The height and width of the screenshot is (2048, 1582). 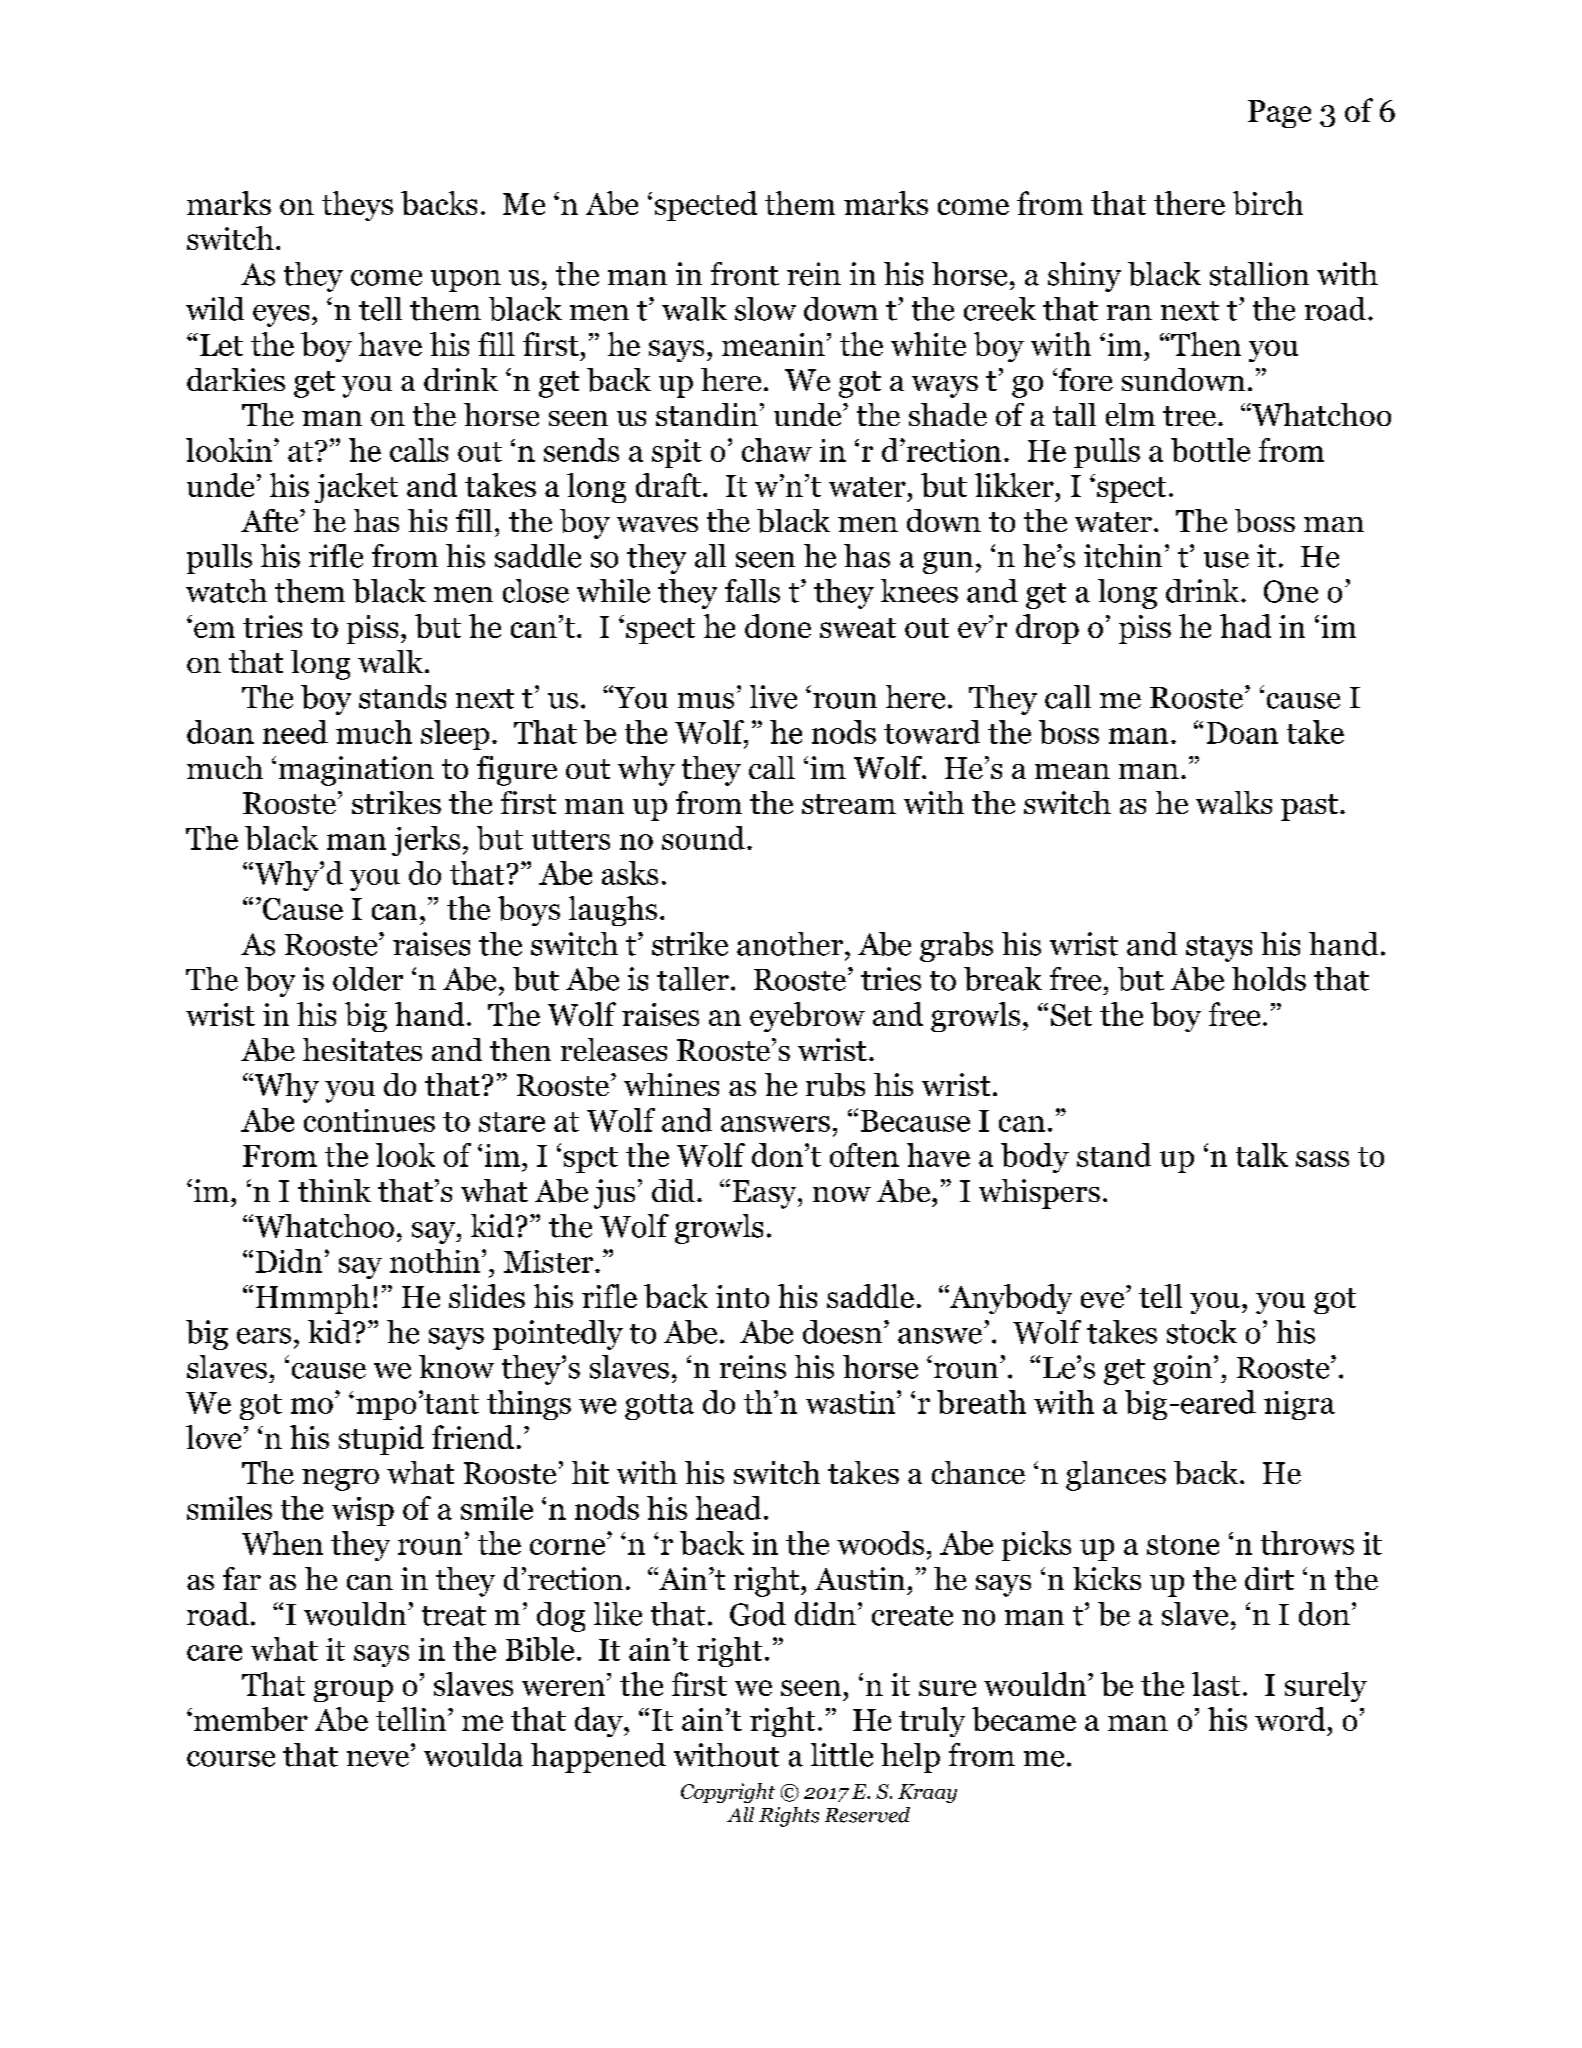 What do you see at coordinates (334, 1190) in the screenshot?
I see `think` at bounding box center [334, 1190].
